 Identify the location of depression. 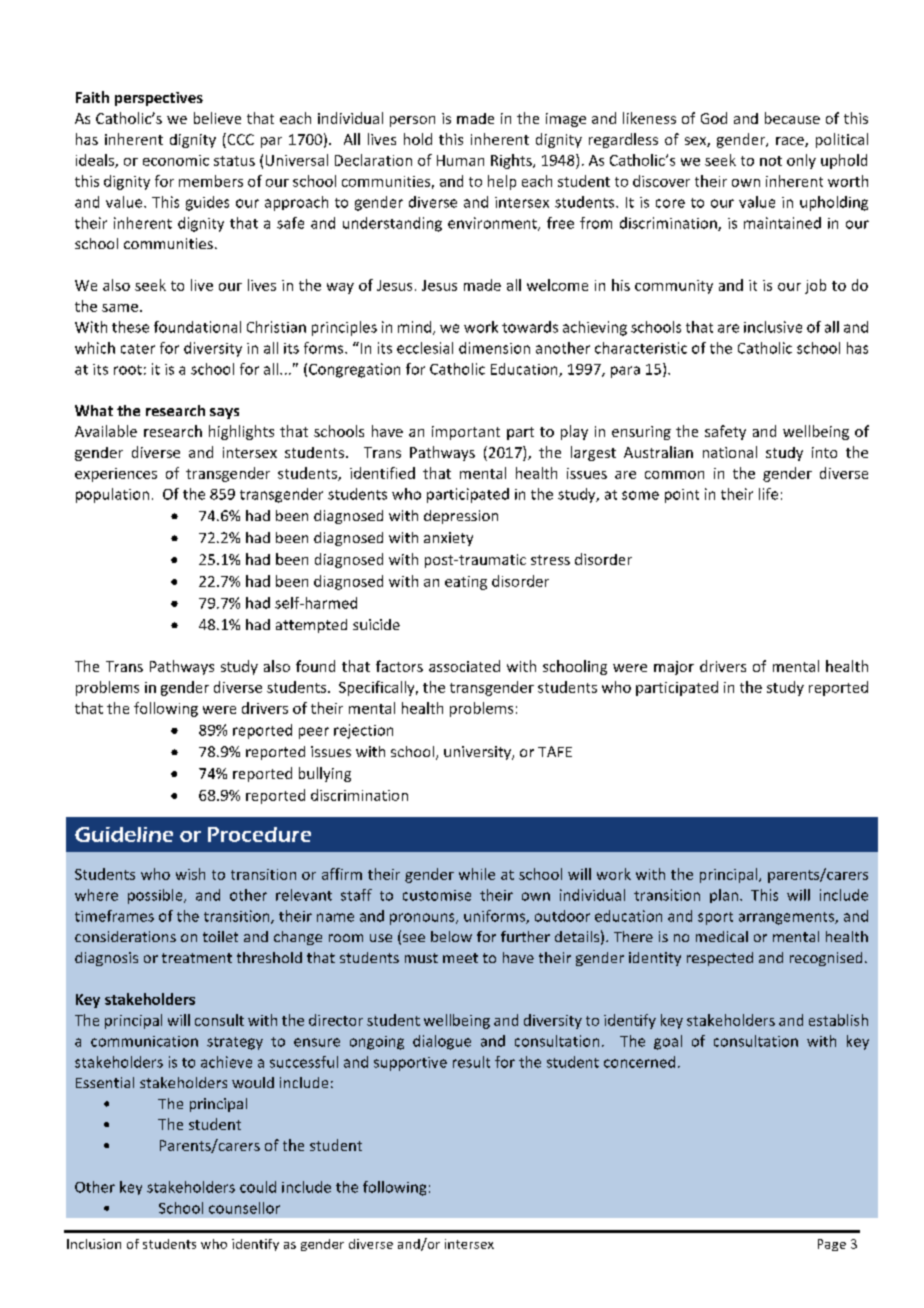
(461, 517).
